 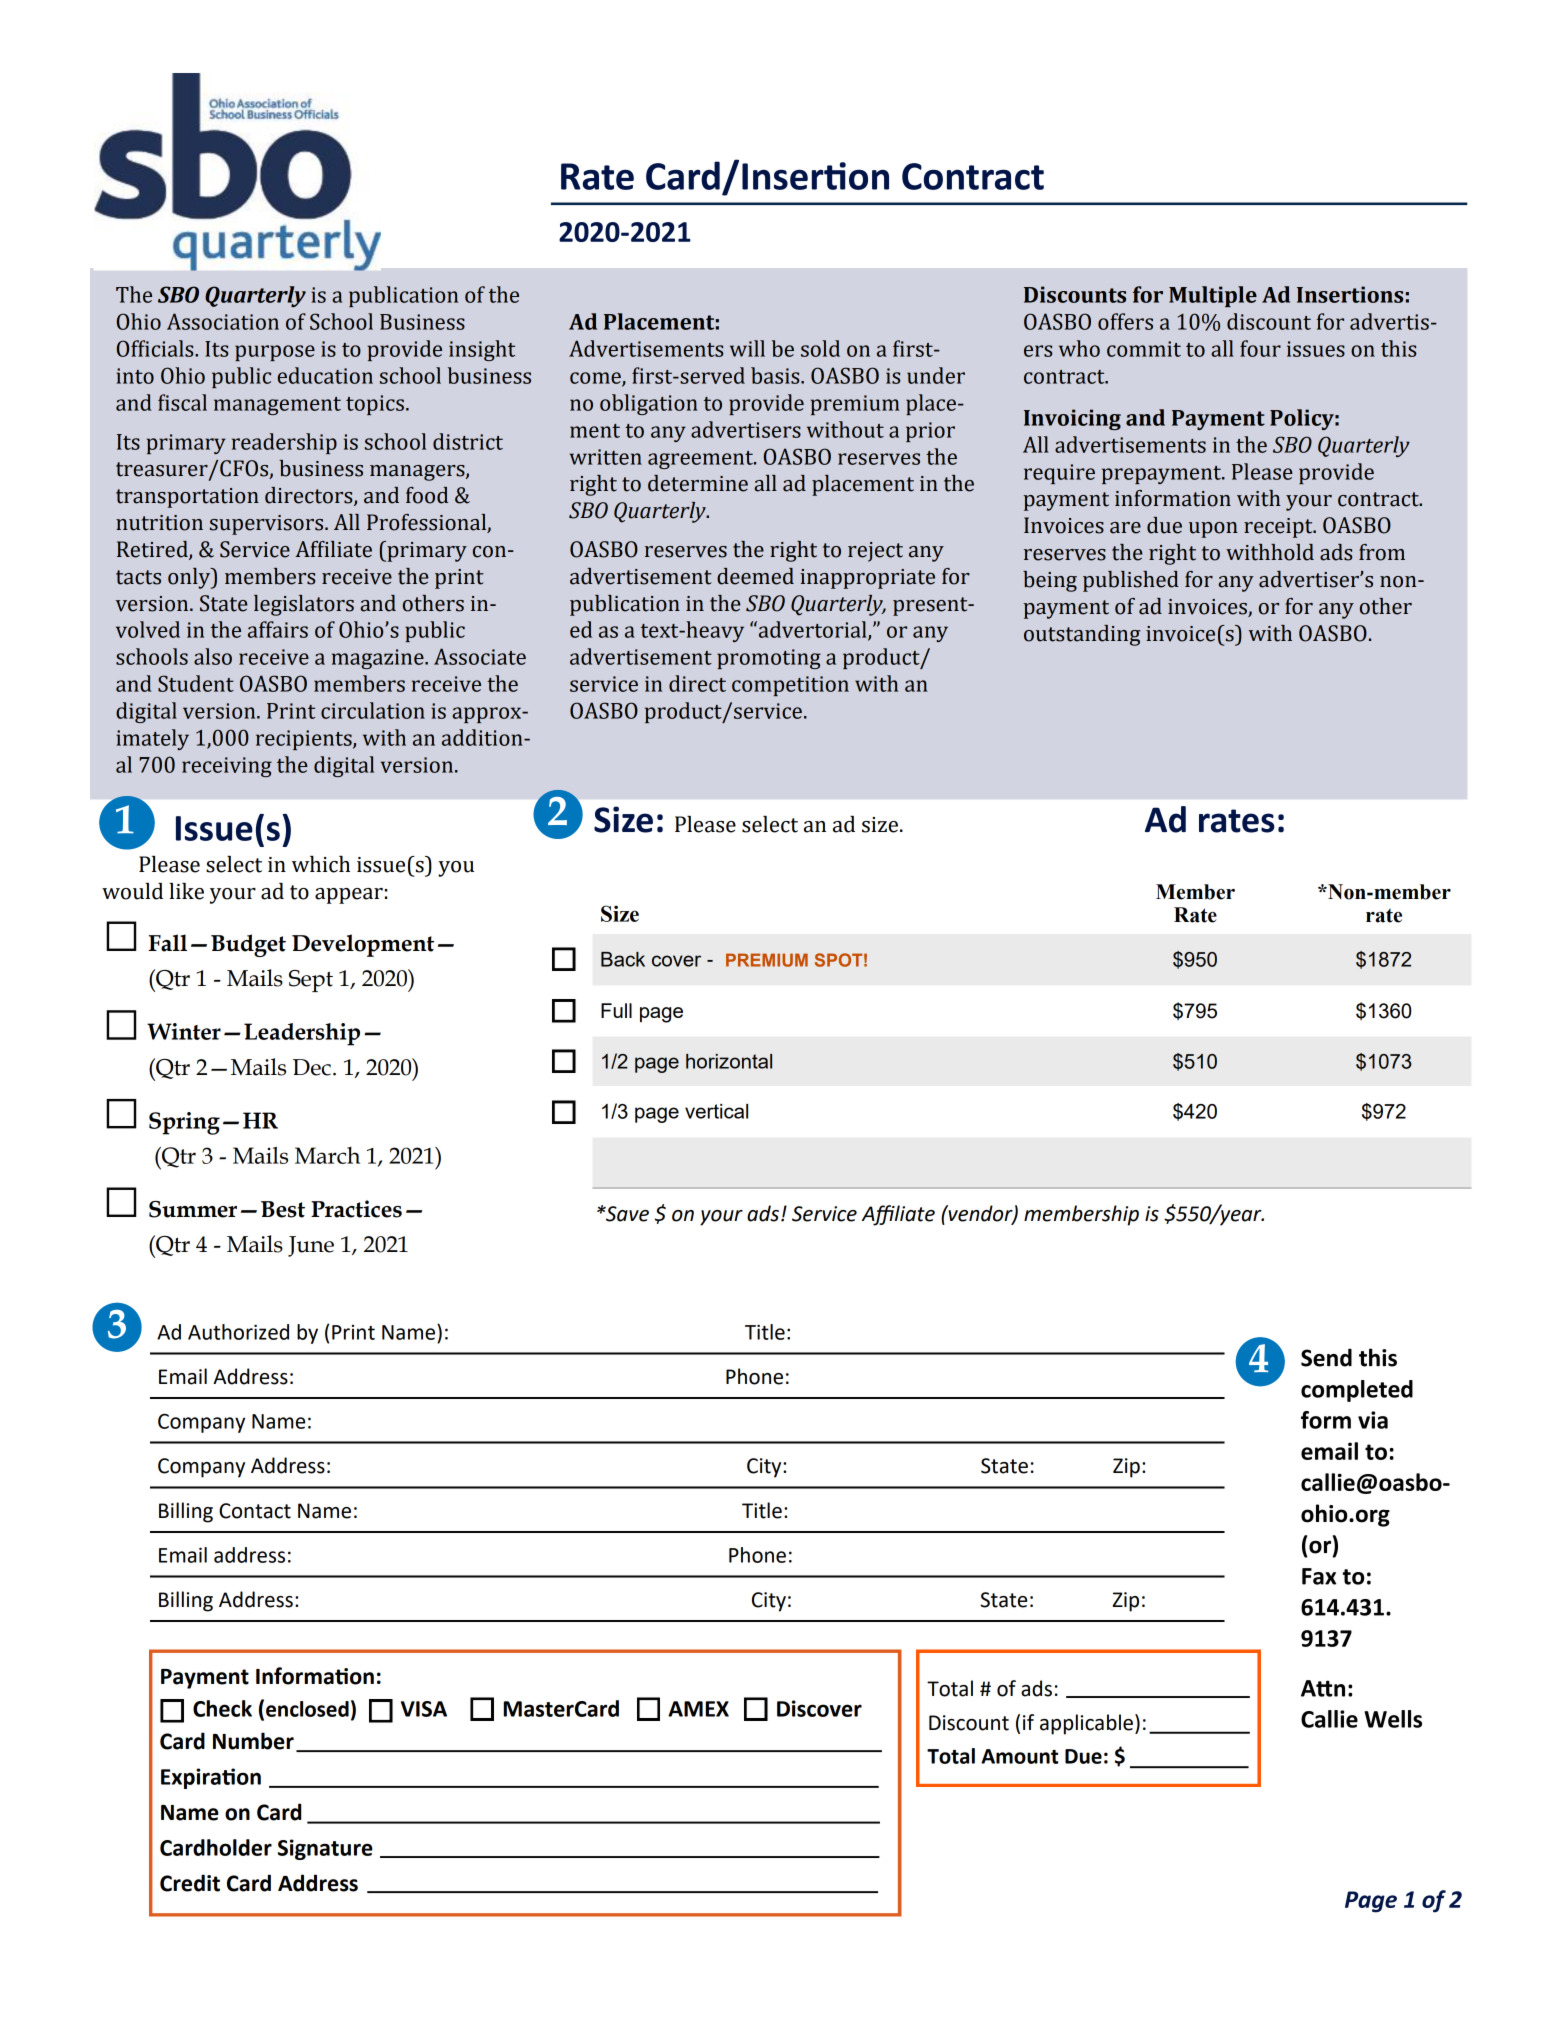 I want to click on Dec, so click(x=312, y=1067).
